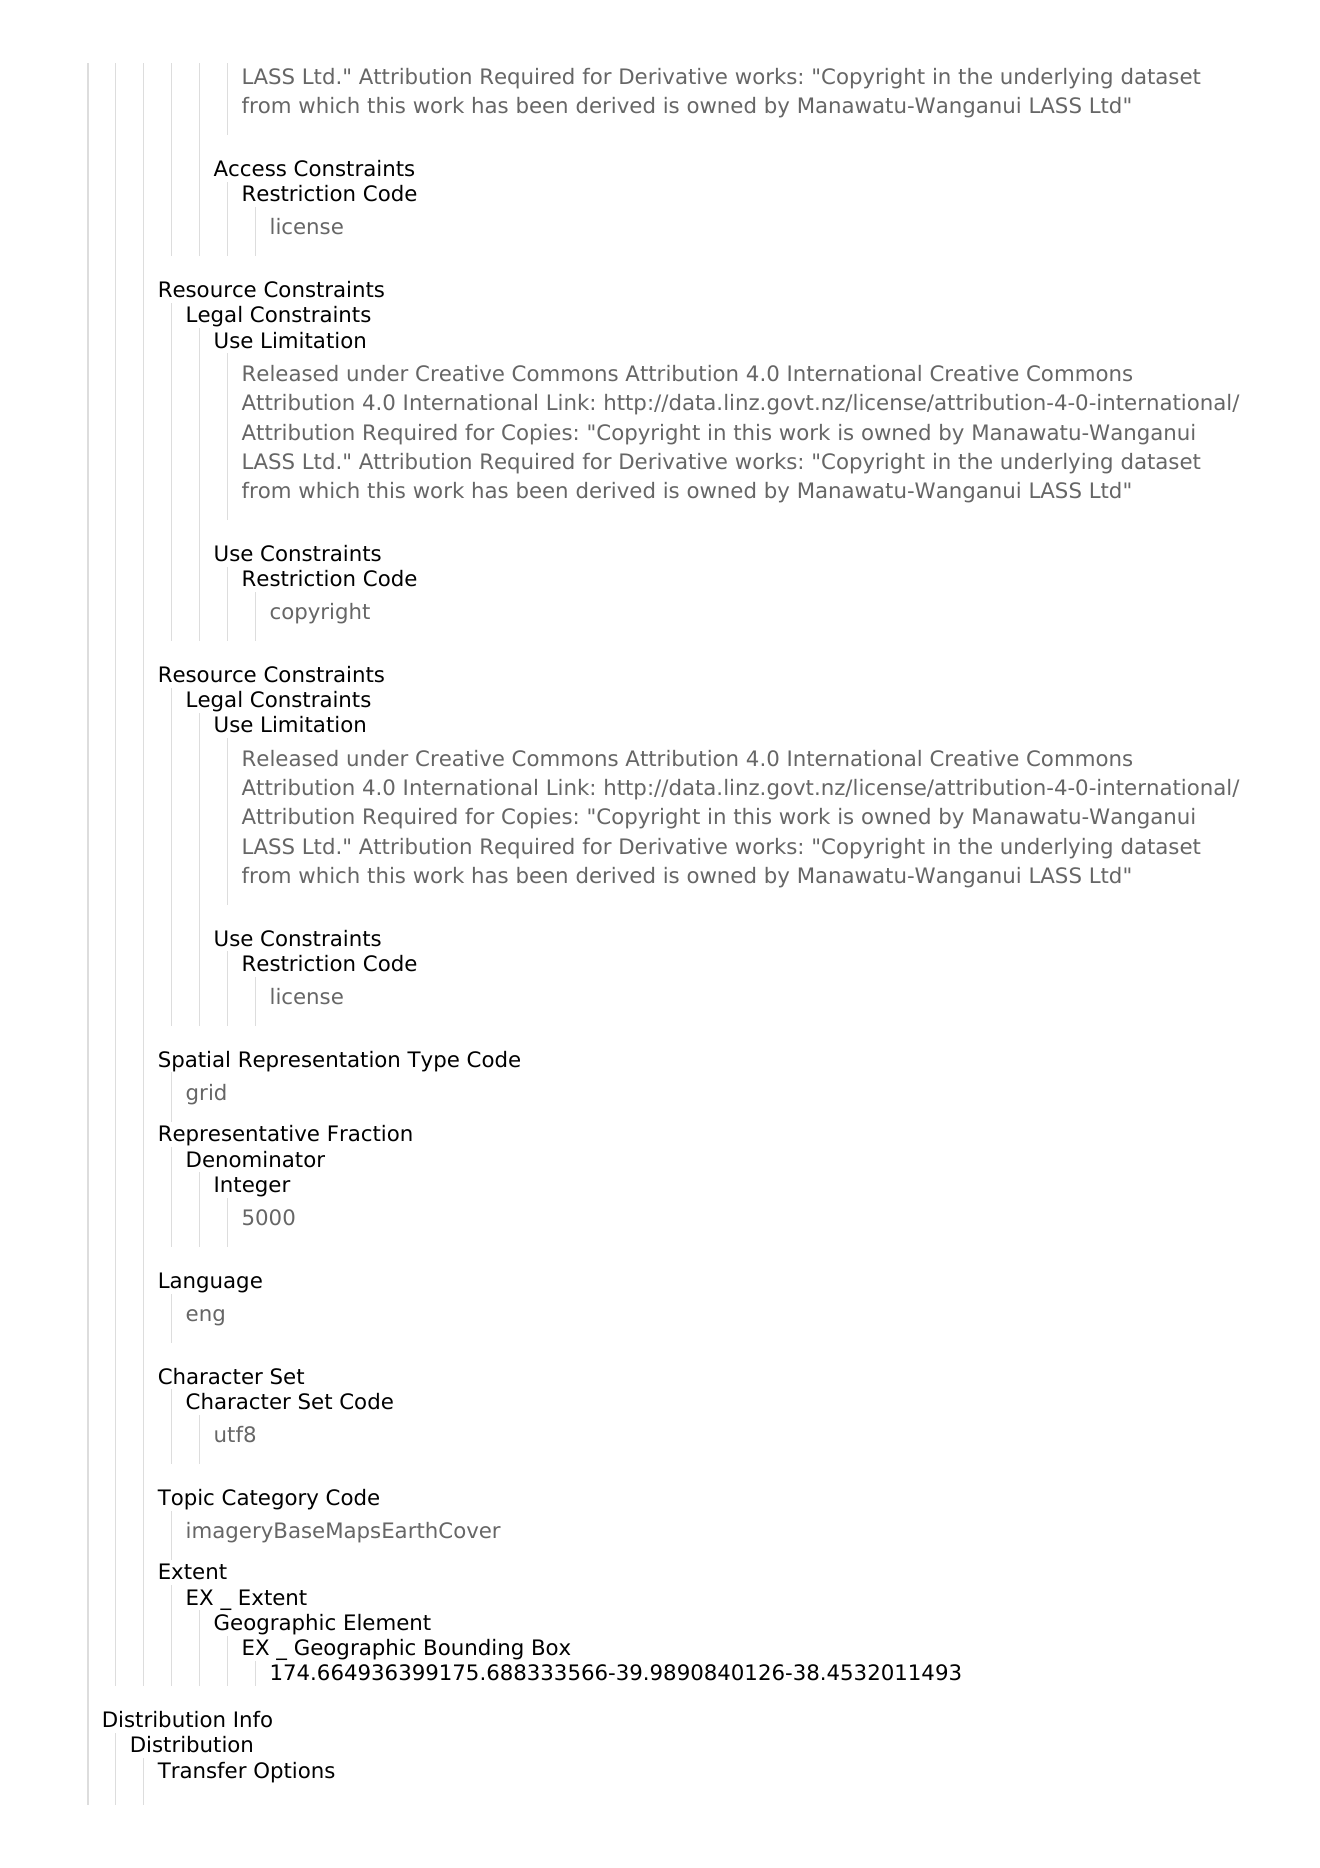  What do you see at coordinates (253, 1719) in the document?
I see `Info` at bounding box center [253, 1719].
